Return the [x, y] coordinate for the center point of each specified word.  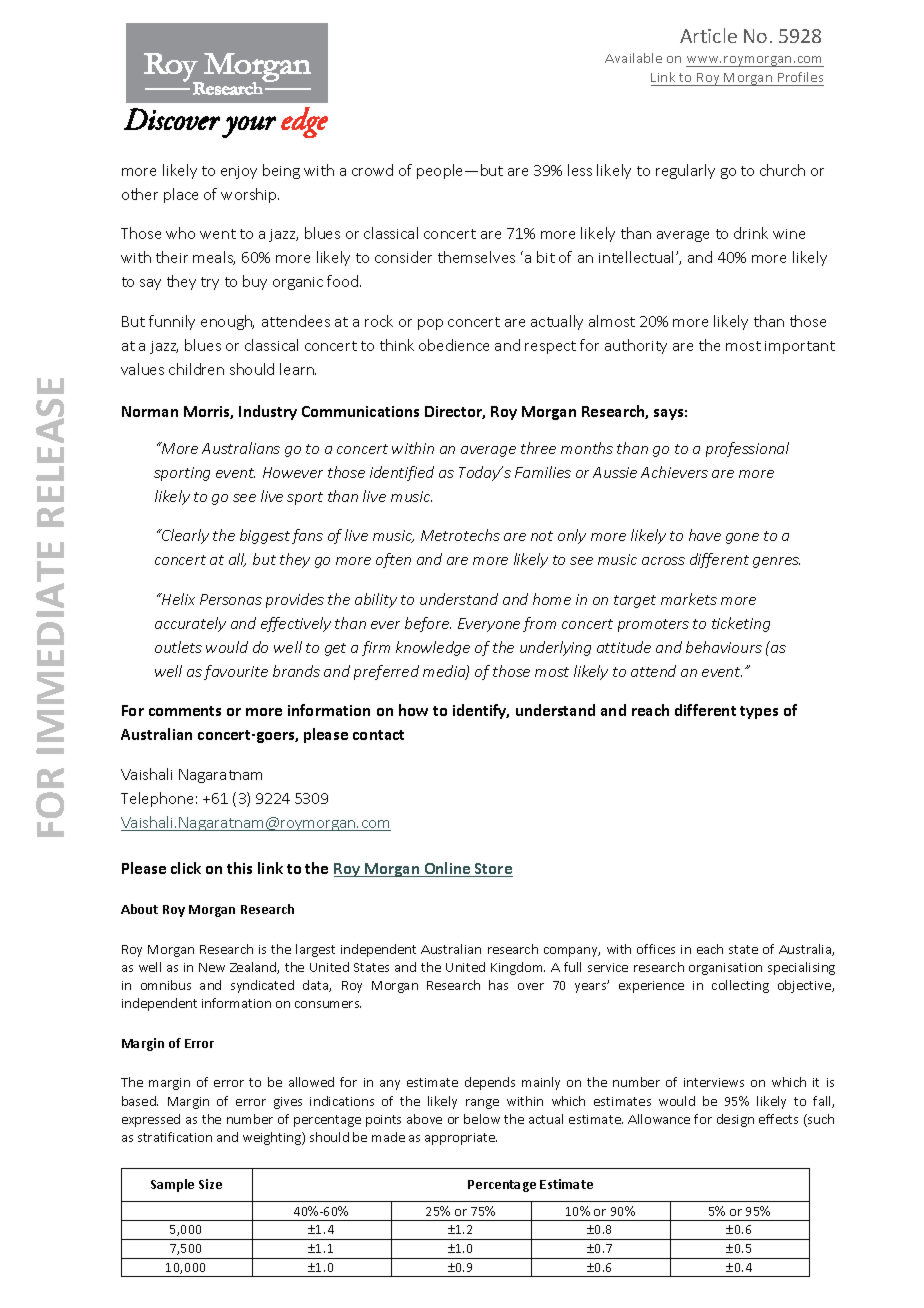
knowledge [433, 648]
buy [255, 282]
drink [751, 233]
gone [742, 538]
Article [708, 35]
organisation [725, 969]
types [759, 712]
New [212, 967]
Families [543, 472]
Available [633, 58]
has [498, 985]
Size [210, 1184]
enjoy [239, 172]
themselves [476, 257]
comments [185, 711]
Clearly [184, 536]
